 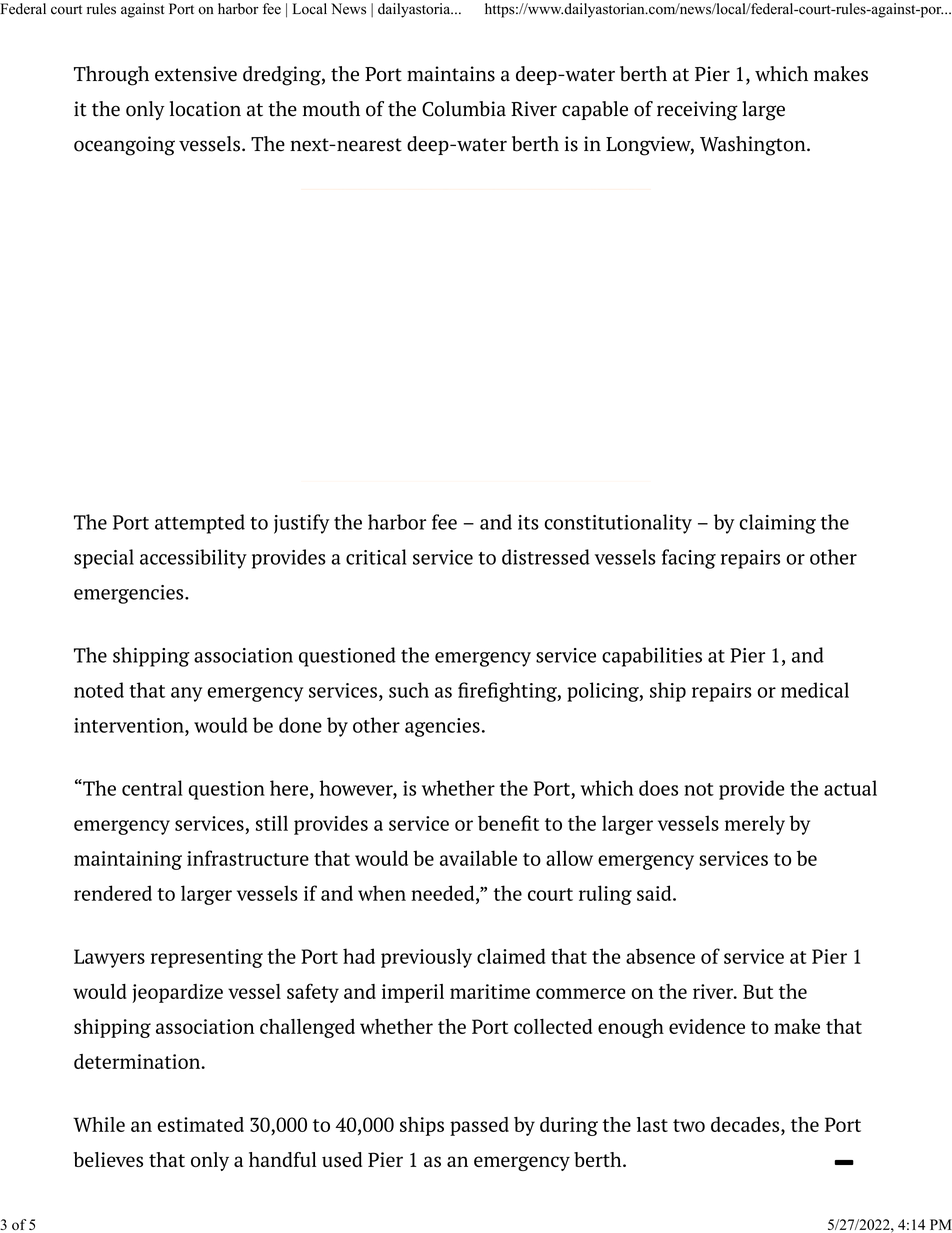 What do you see at coordinates (200, 1124) in the screenshot?
I see `estimated` at bounding box center [200, 1124].
